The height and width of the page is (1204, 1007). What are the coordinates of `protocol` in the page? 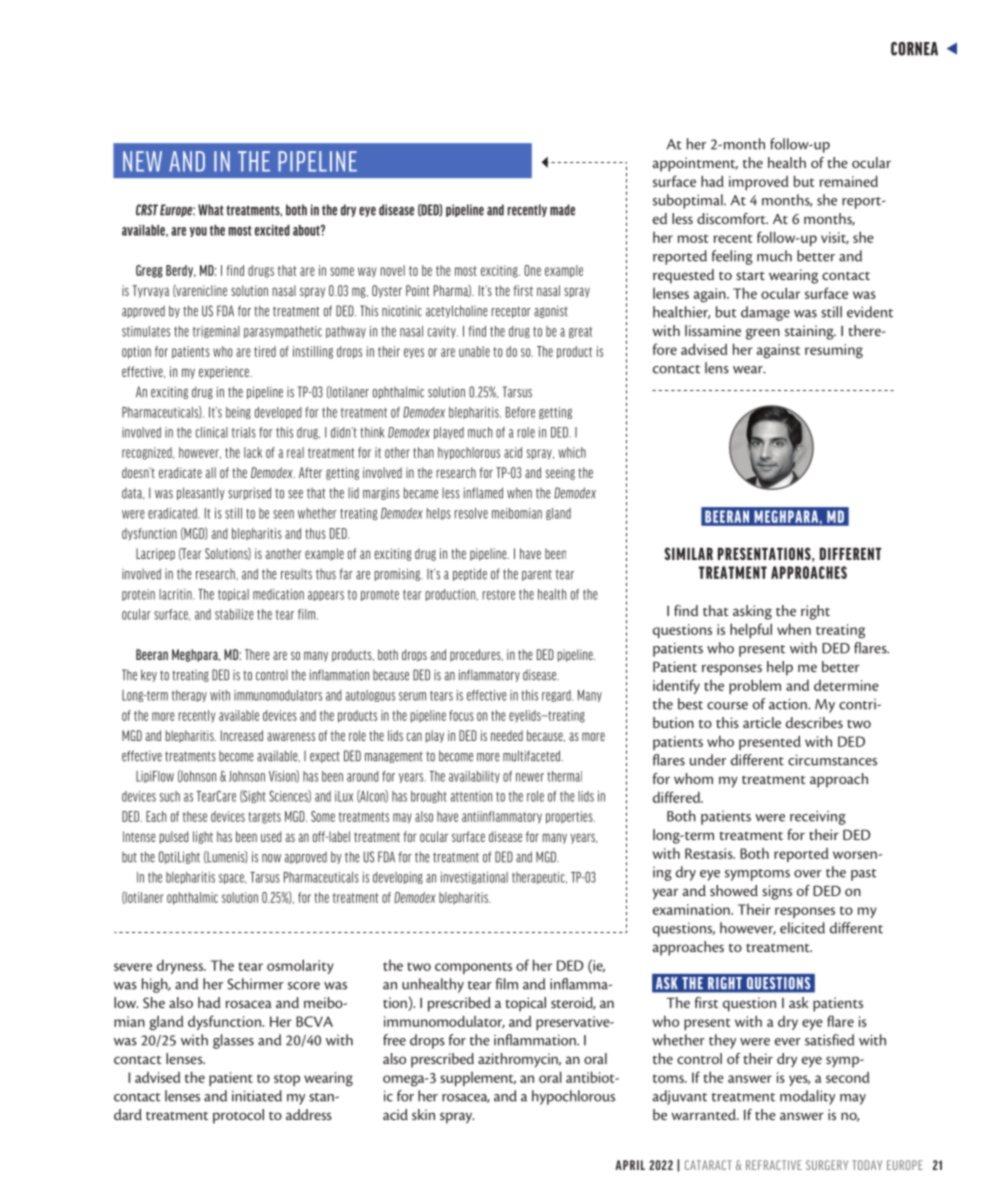 It's located at (238, 1116).
